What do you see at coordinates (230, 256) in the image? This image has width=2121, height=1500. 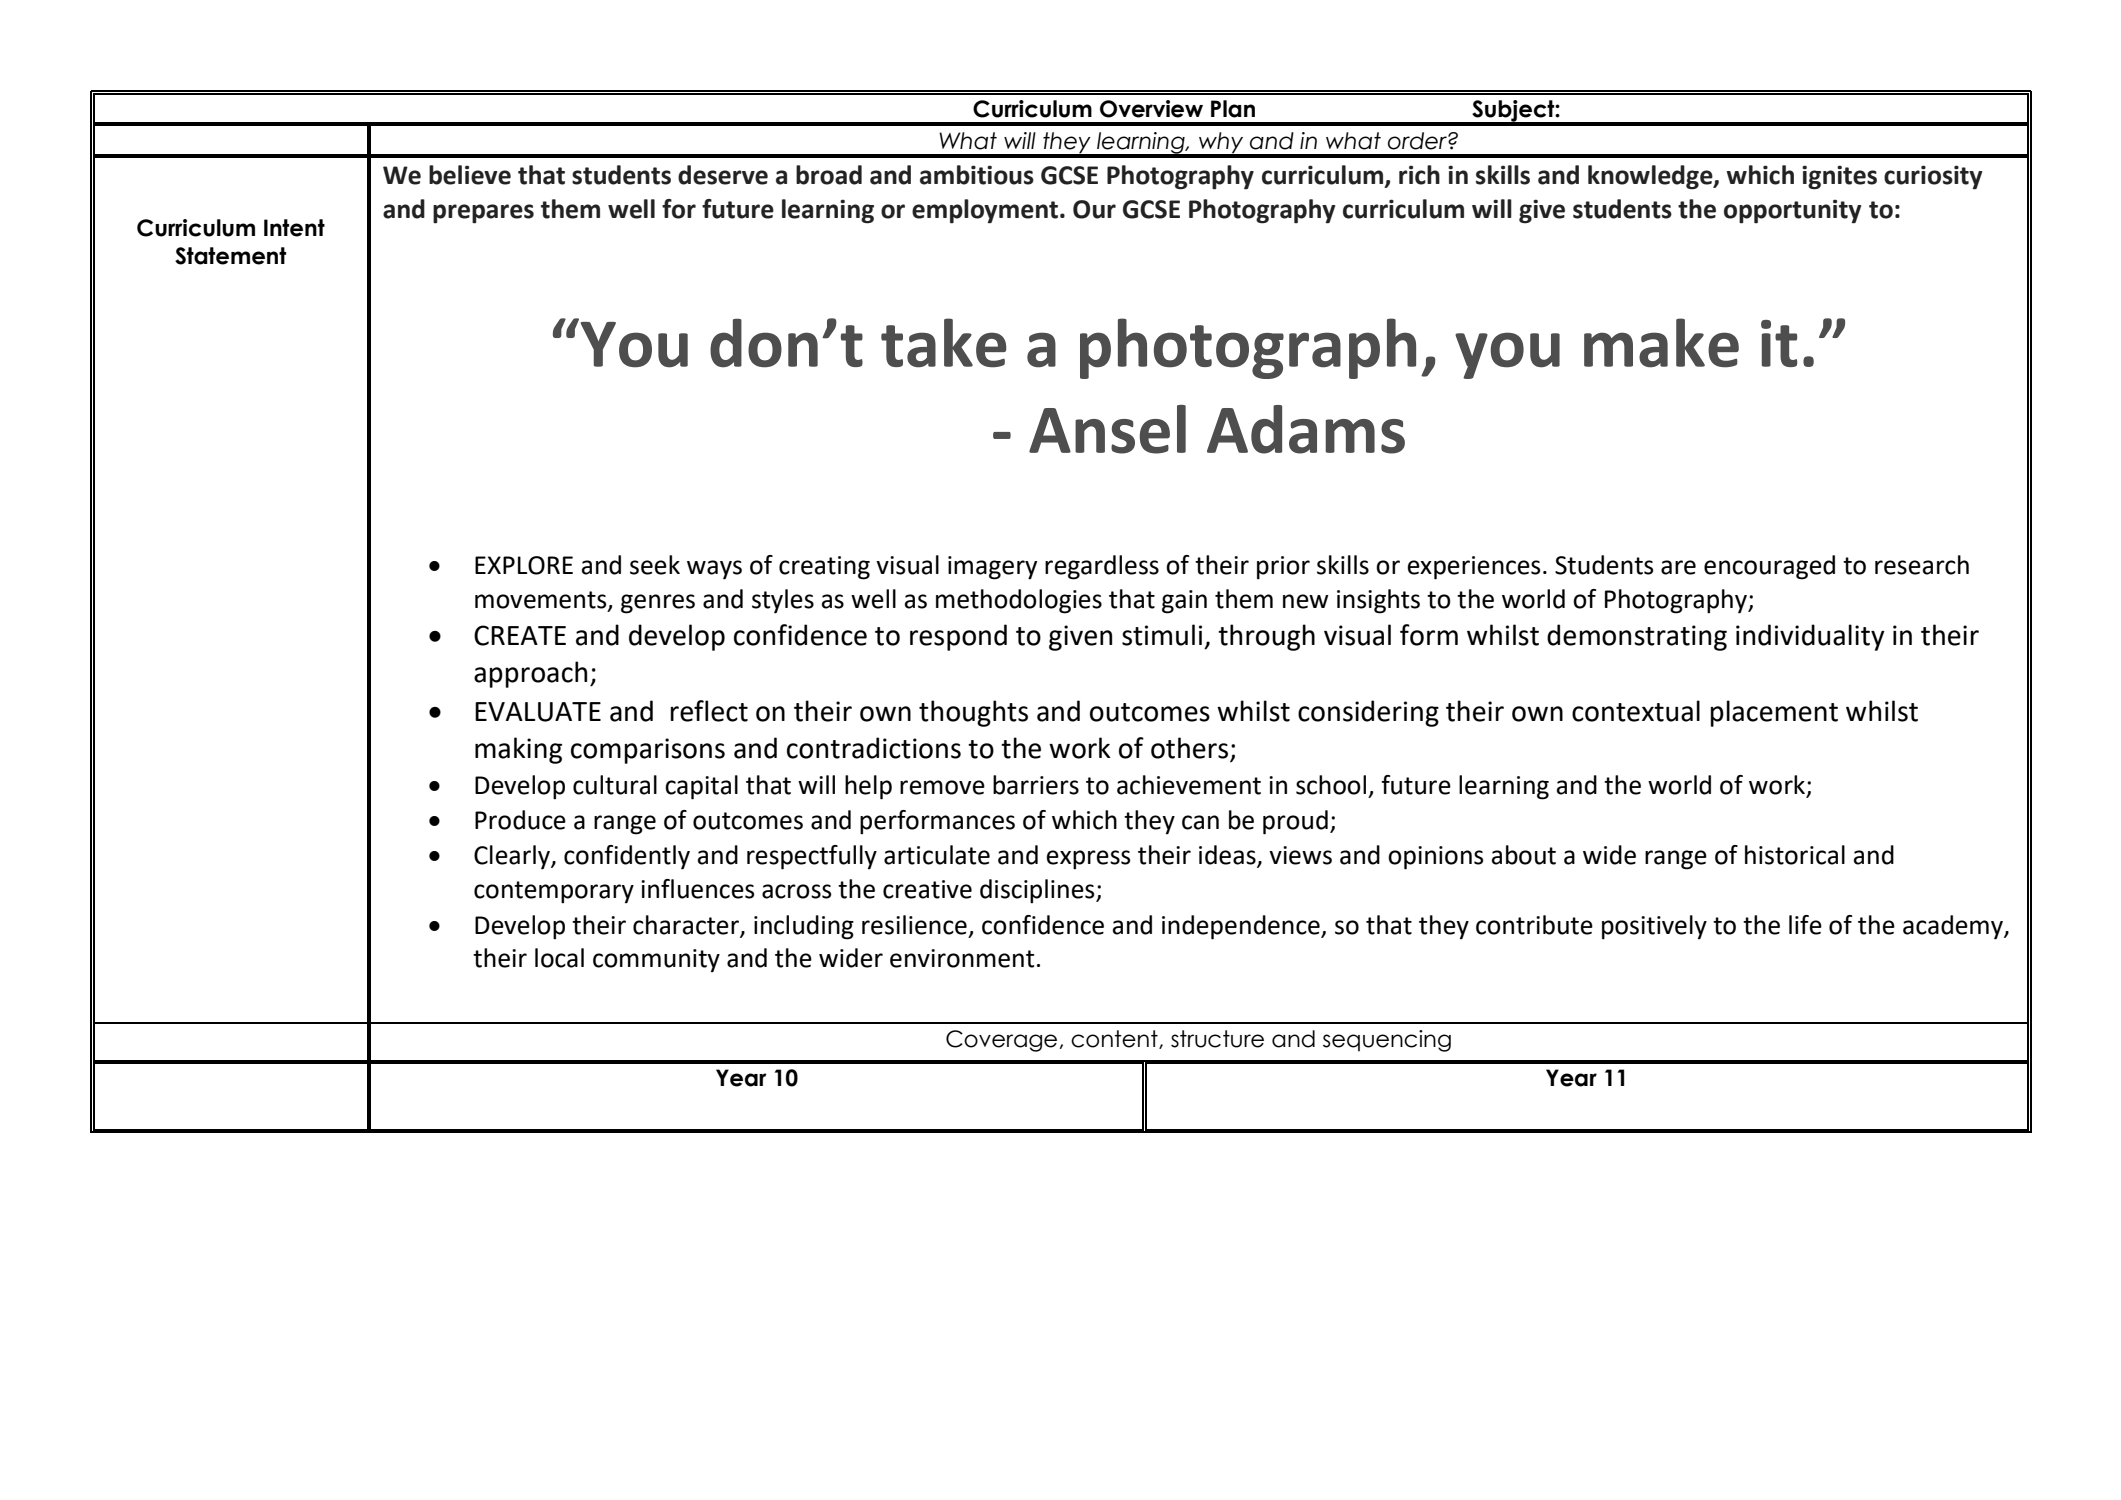 I see `Statement` at bounding box center [230, 256].
